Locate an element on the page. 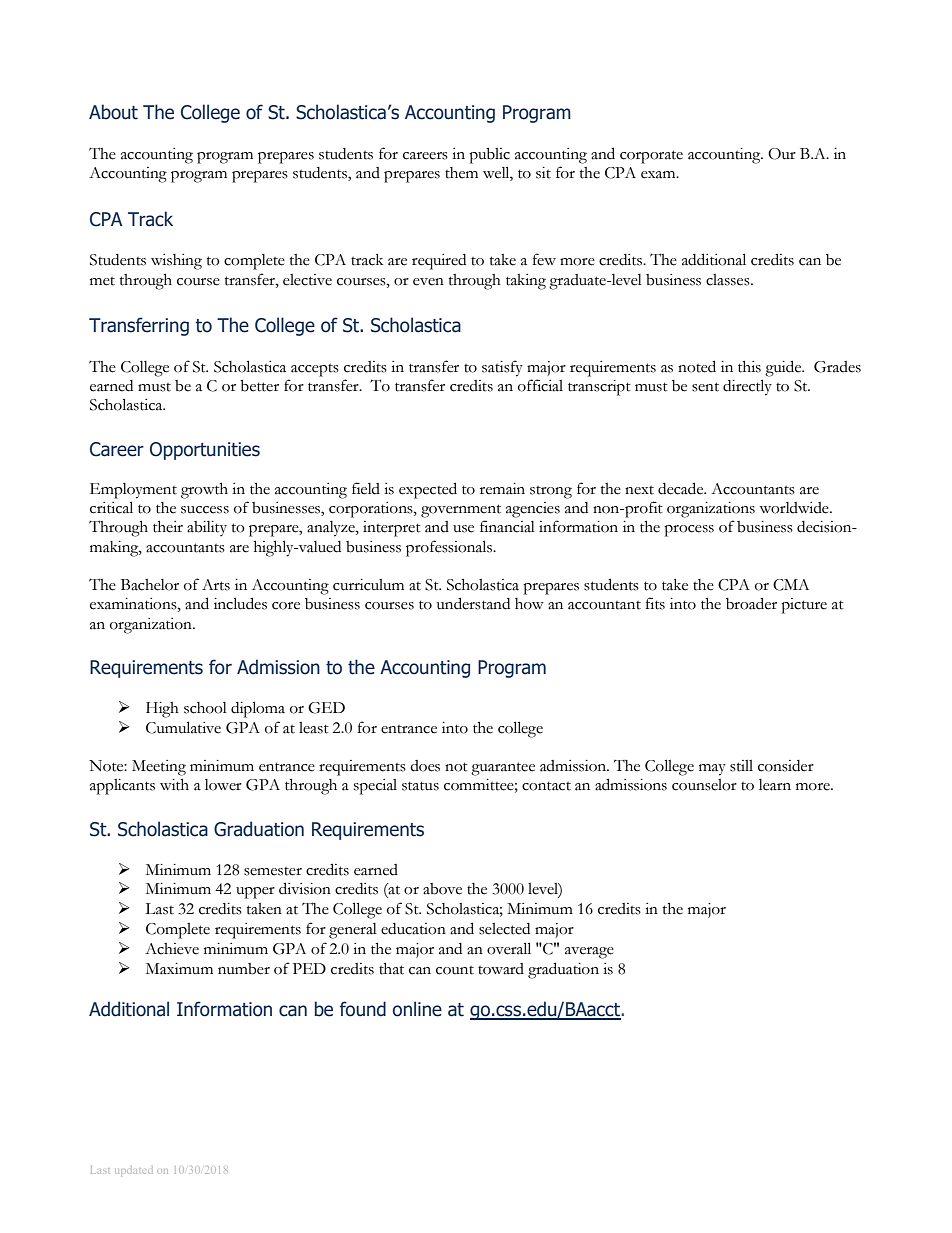  online is located at coordinates (417, 1009).
